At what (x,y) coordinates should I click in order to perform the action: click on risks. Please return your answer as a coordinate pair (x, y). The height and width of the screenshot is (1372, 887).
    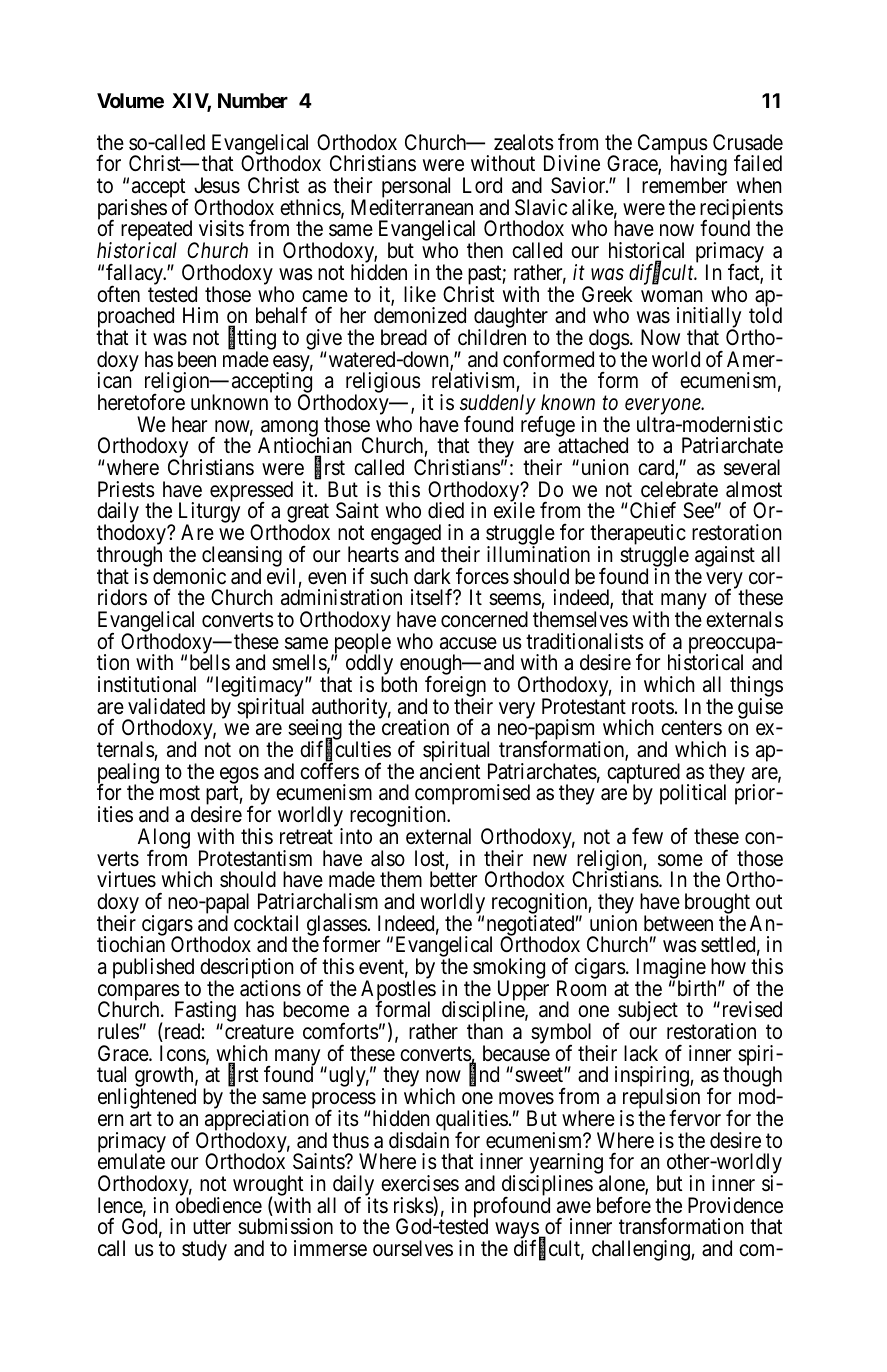
    Looking at the image, I should click on (414, 1205).
